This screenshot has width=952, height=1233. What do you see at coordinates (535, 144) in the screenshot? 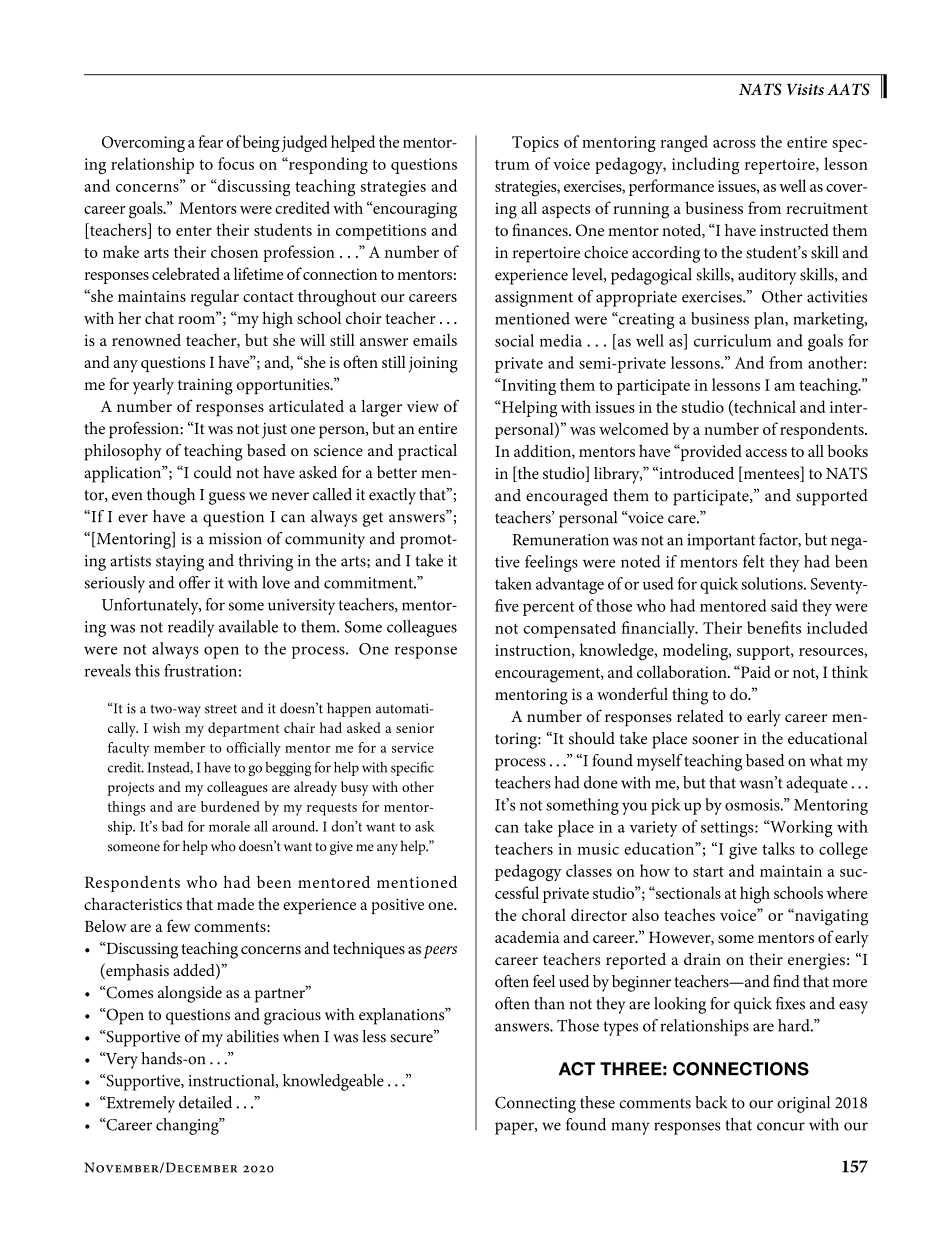
I see `Topics` at bounding box center [535, 144].
